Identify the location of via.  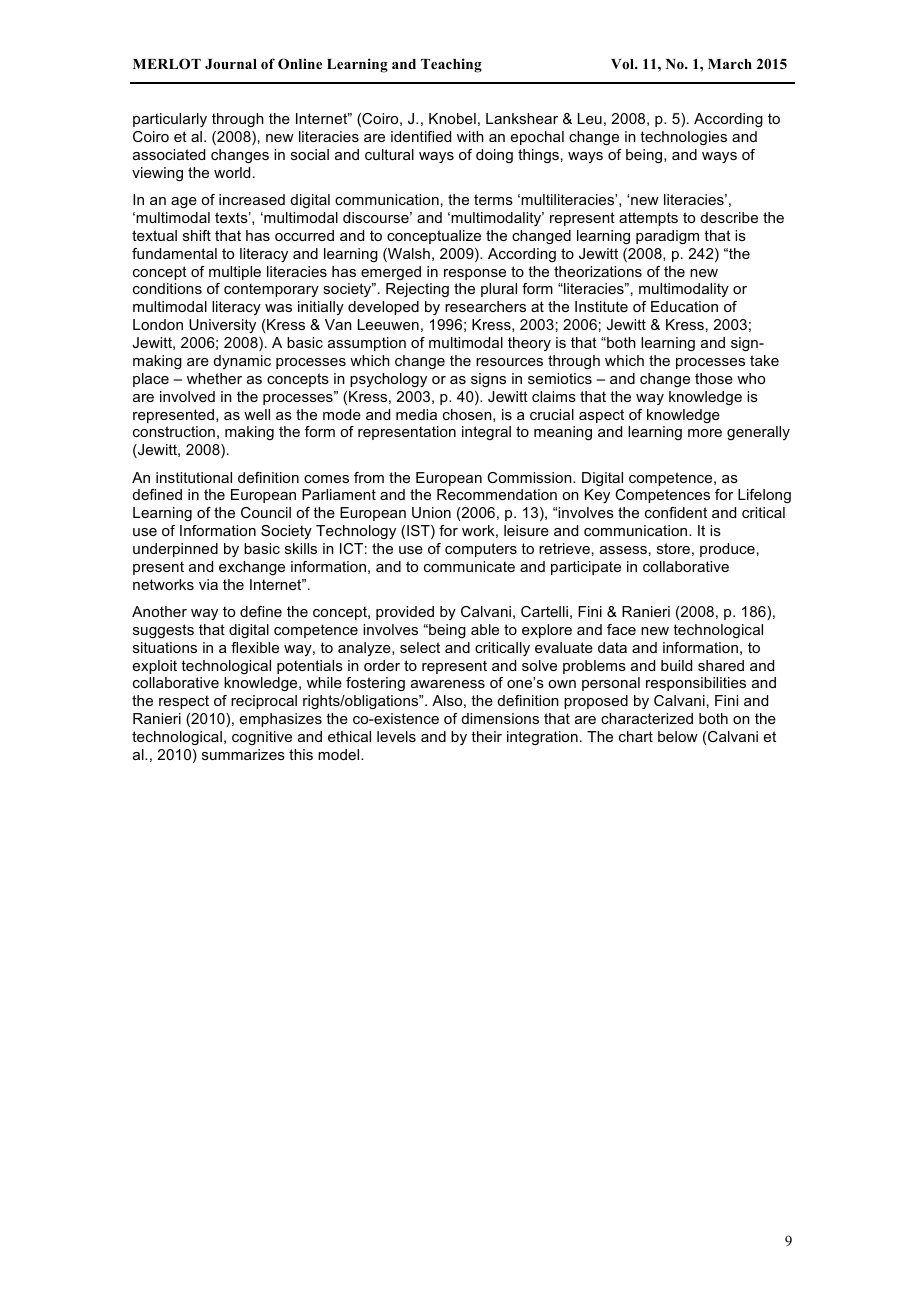
(208, 584).
